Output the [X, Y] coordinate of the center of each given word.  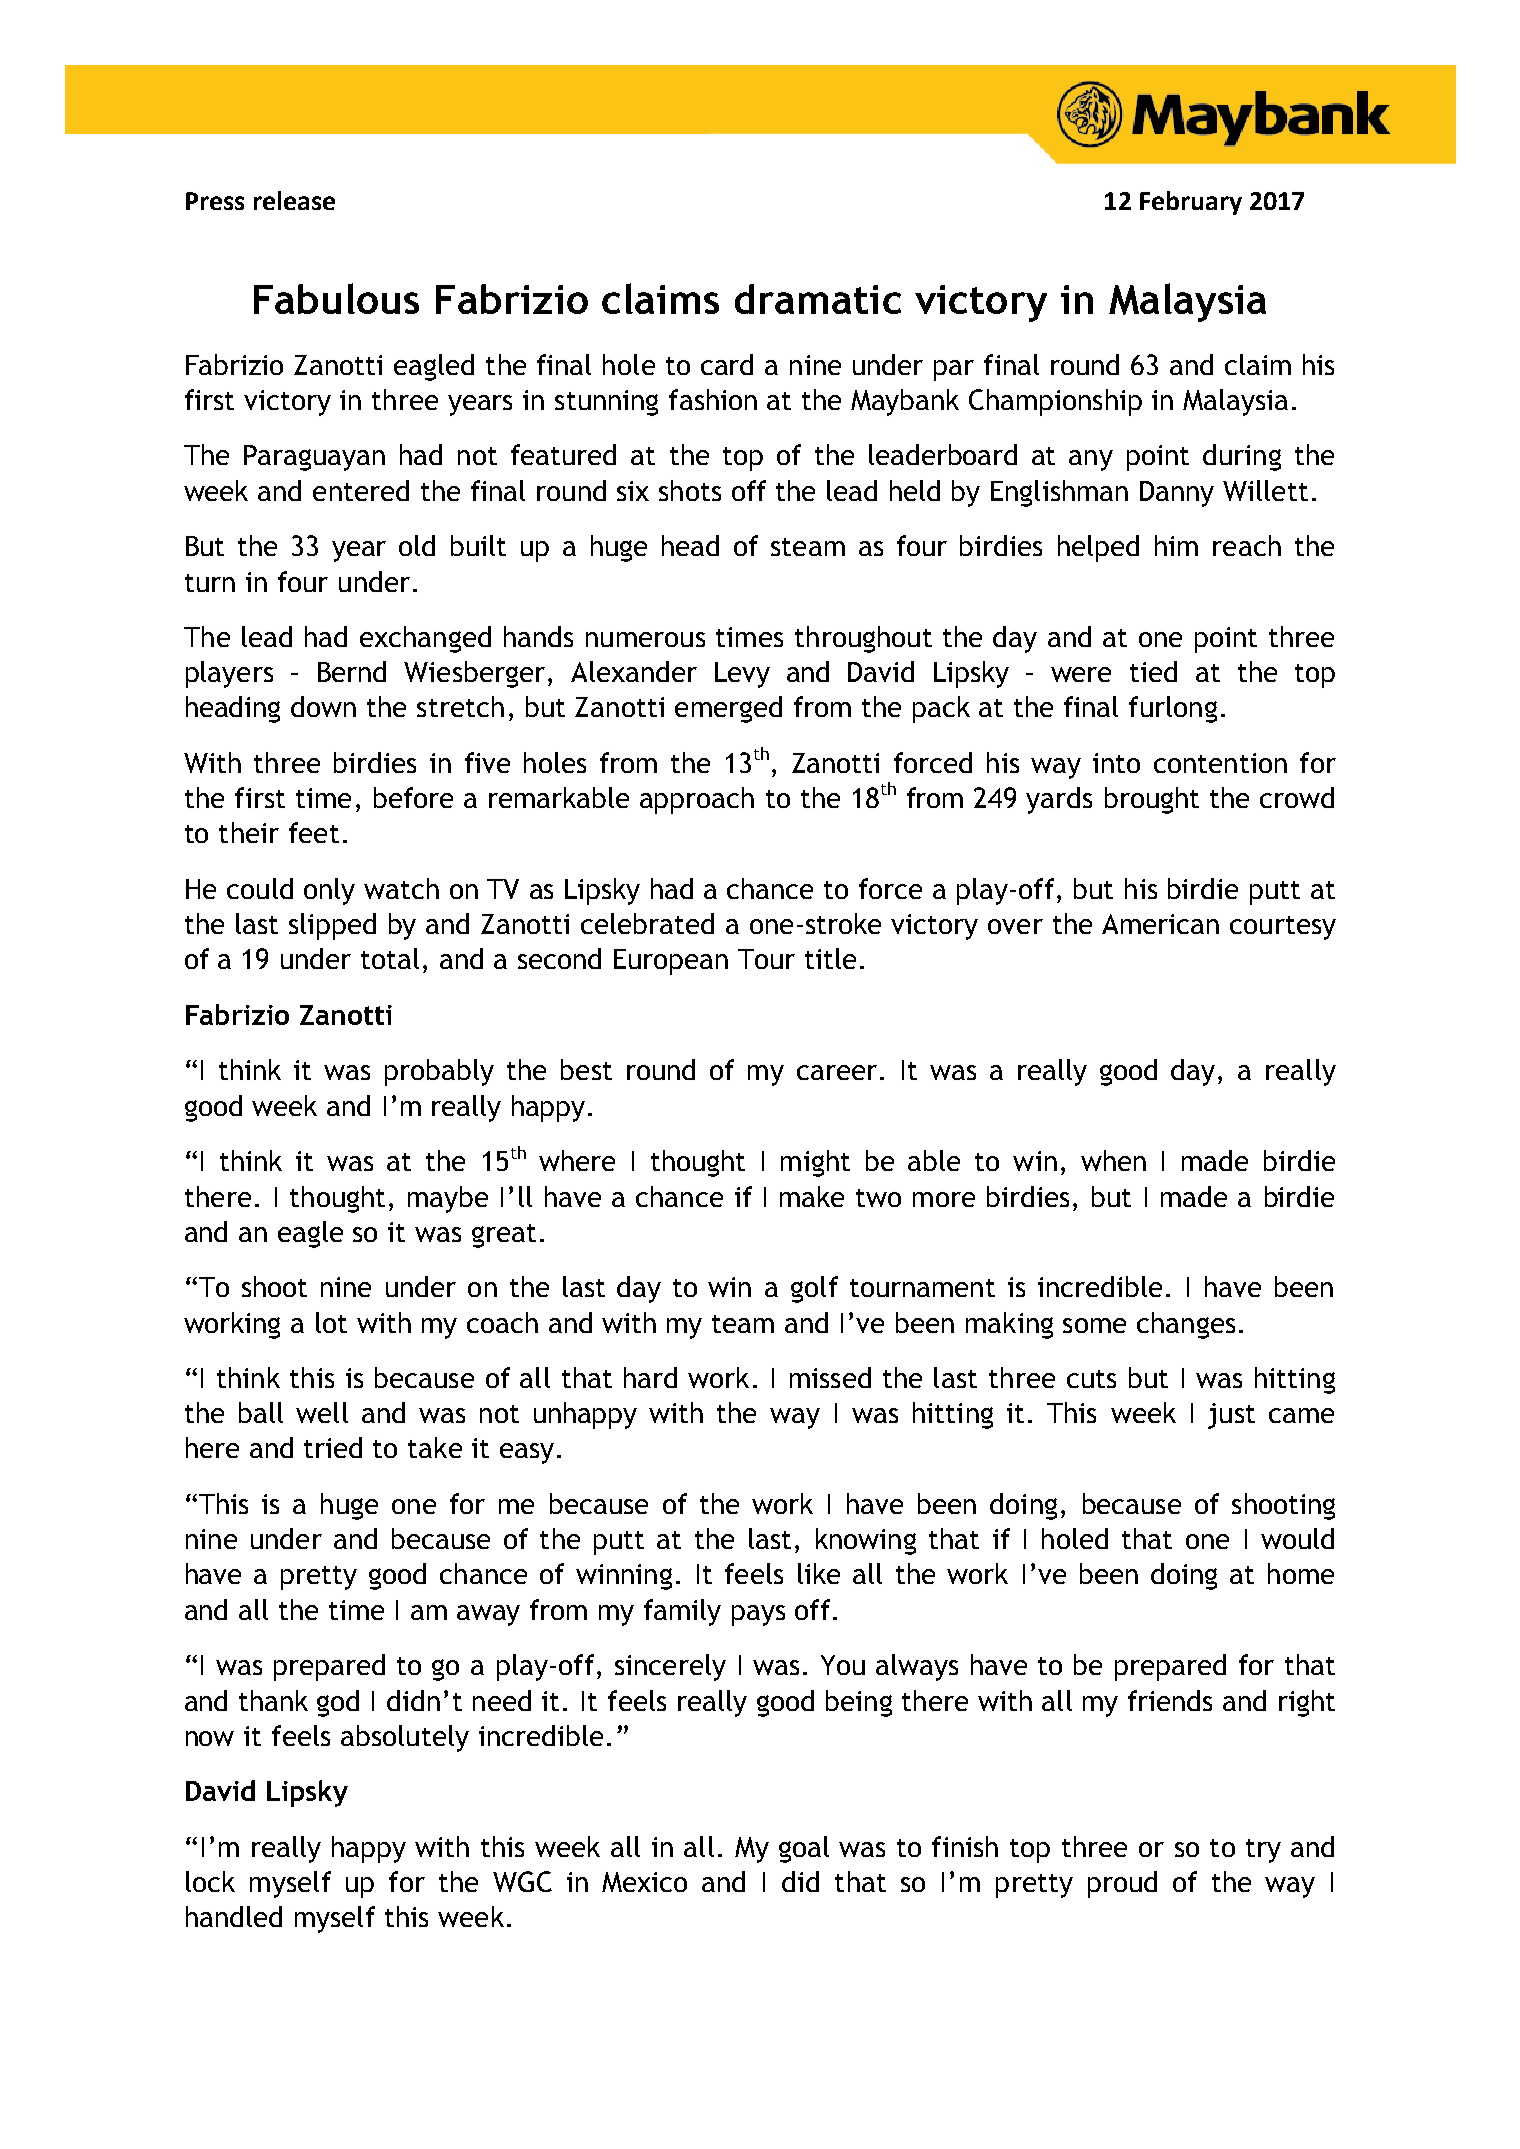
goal [804, 1849]
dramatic [818, 299]
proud [1122, 1884]
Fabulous [336, 298]
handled [234, 1916]
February [1191, 203]
